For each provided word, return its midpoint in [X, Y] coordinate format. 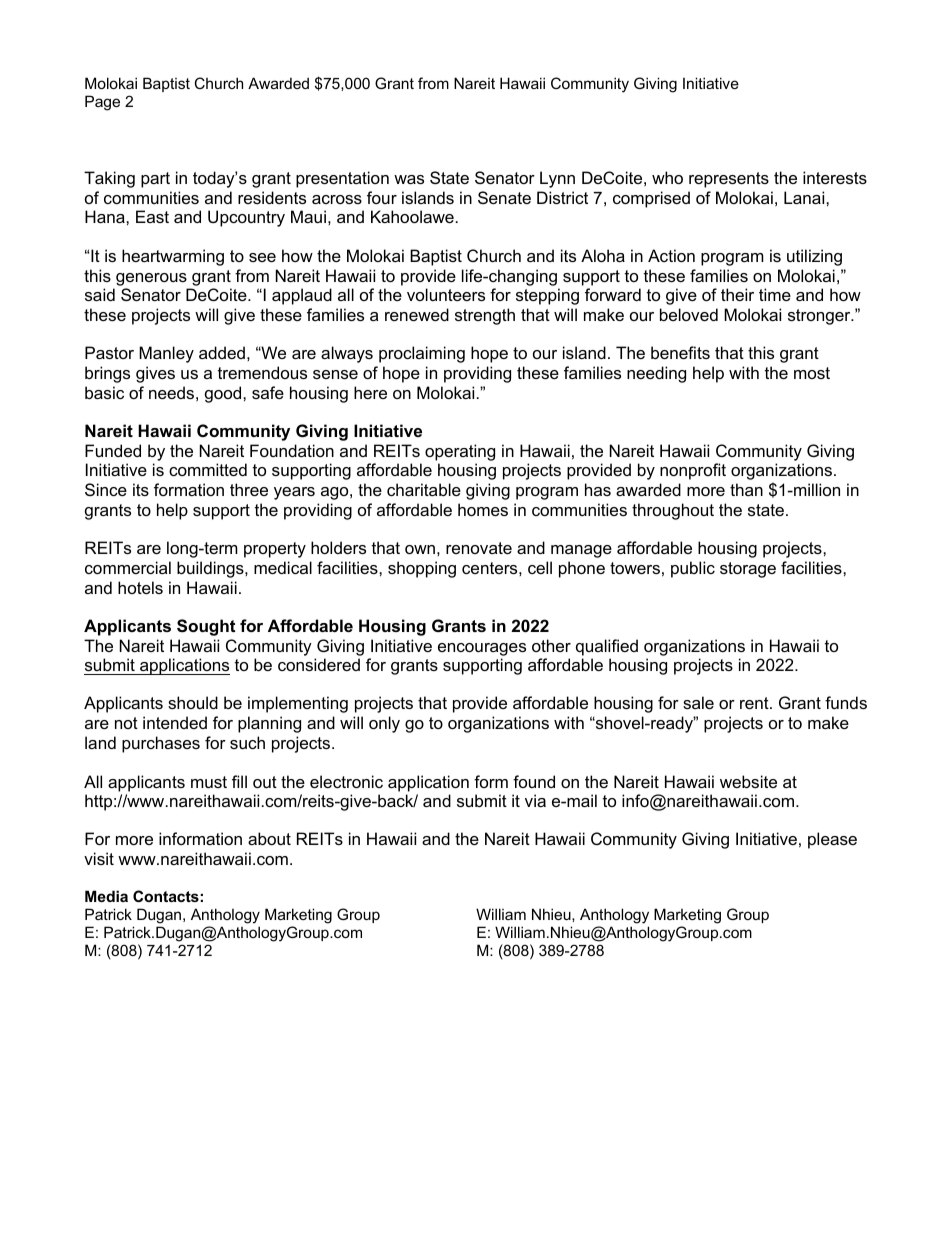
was [409, 179]
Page [102, 103]
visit [99, 858]
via [535, 800]
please [832, 840]
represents [729, 180]
